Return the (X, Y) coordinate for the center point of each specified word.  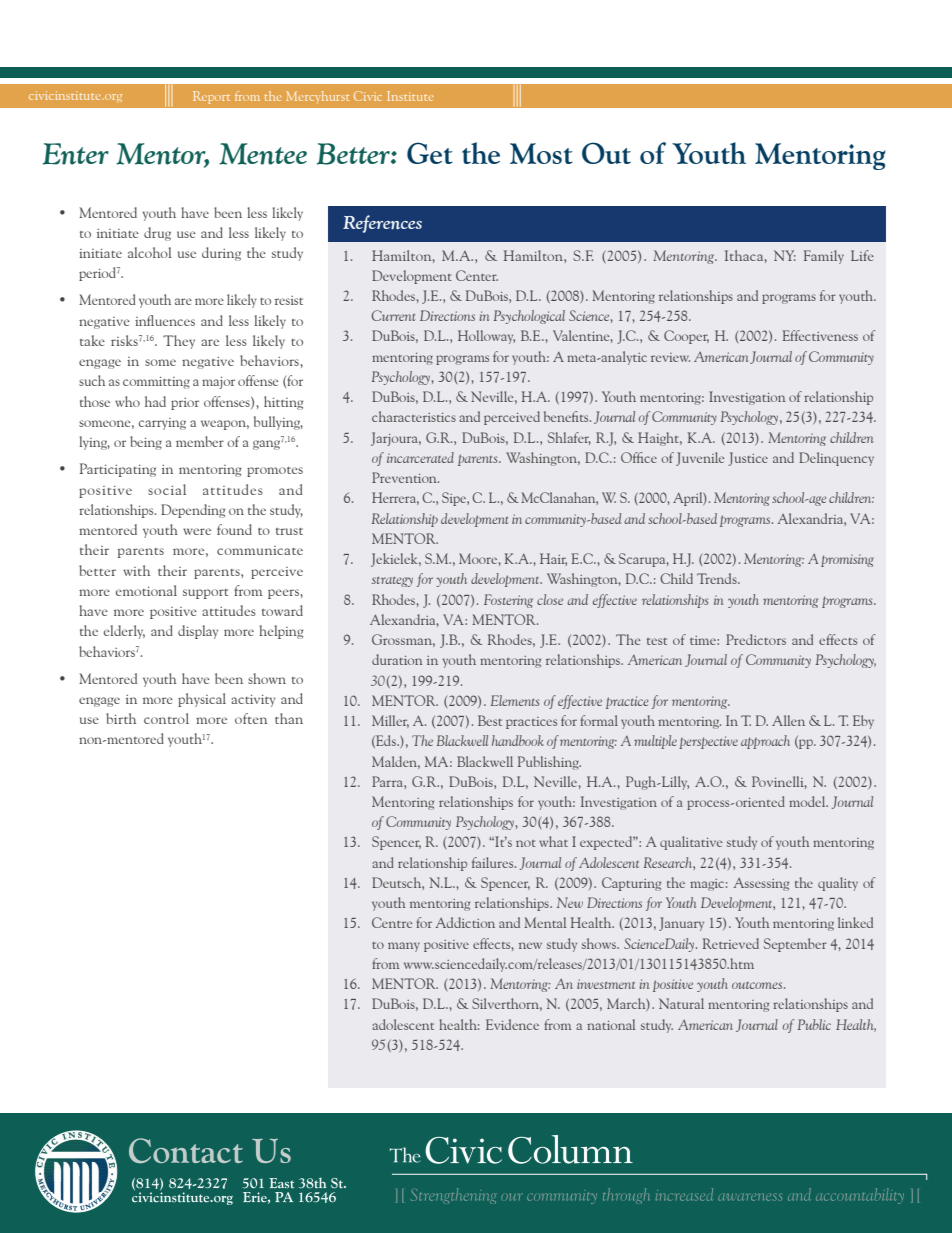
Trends (718, 578)
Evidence (512, 1024)
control (166, 718)
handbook (518, 740)
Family (824, 257)
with (136, 570)
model (808, 801)
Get (430, 153)
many (404, 947)
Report (211, 97)
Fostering (508, 601)
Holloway (486, 337)
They (179, 342)
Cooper (686, 337)
